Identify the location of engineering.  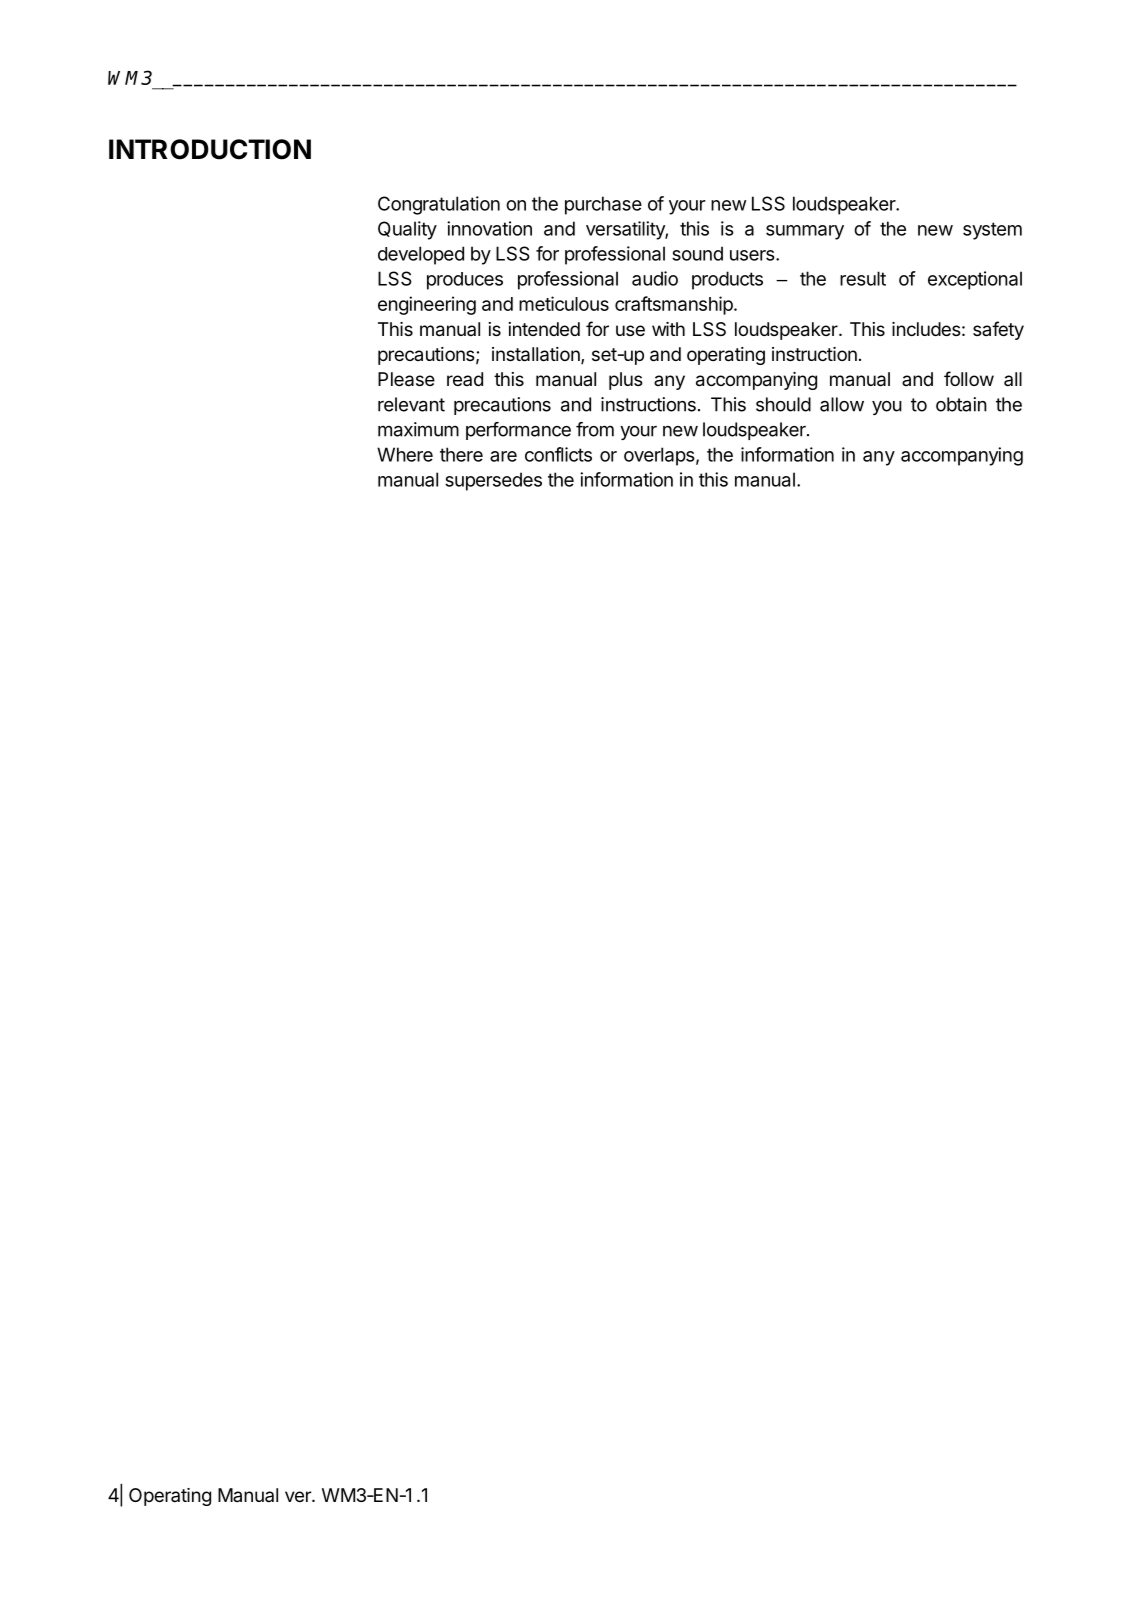
(427, 305).
